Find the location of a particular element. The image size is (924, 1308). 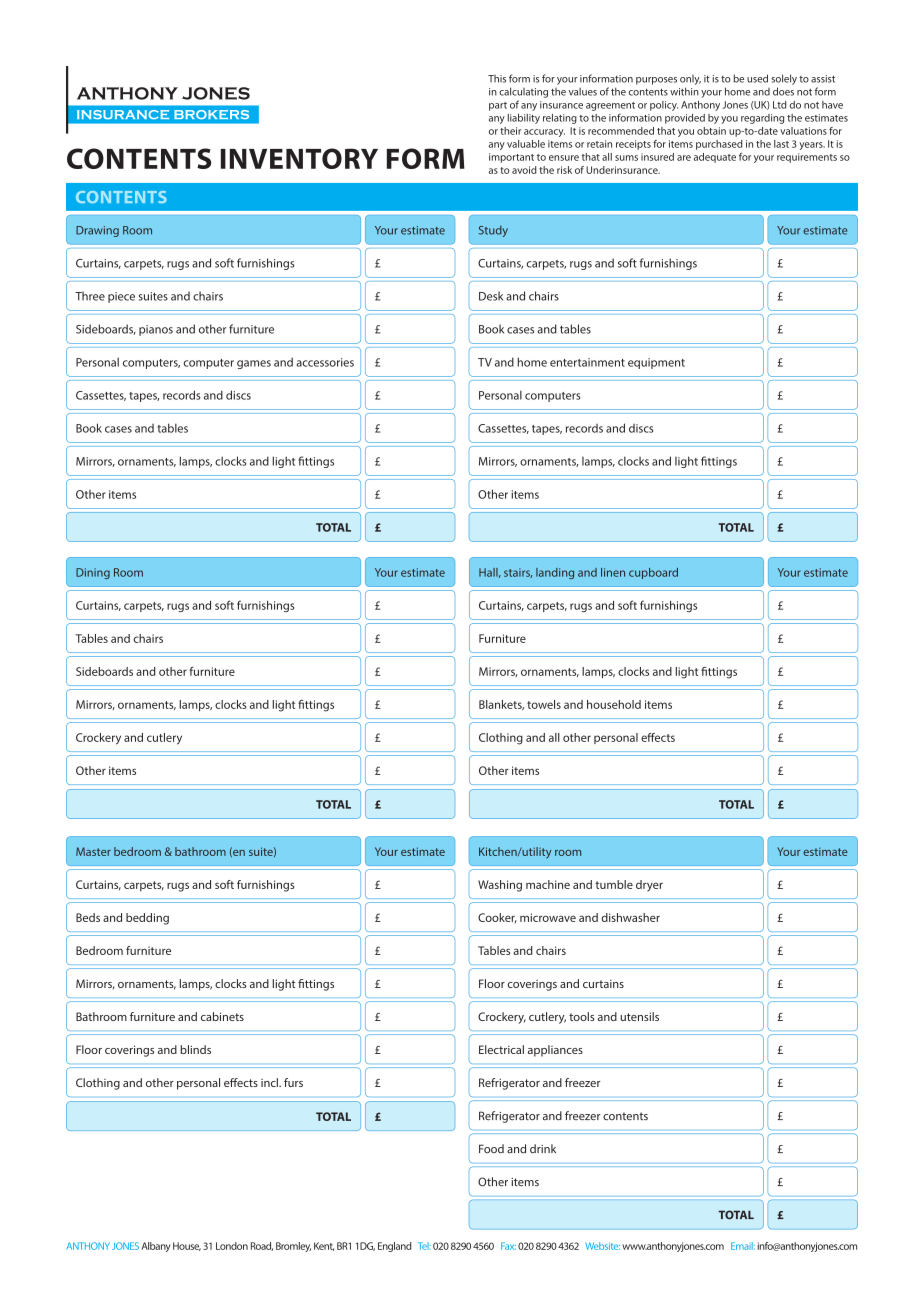

BROKERS is located at coordinates (211, 114).
